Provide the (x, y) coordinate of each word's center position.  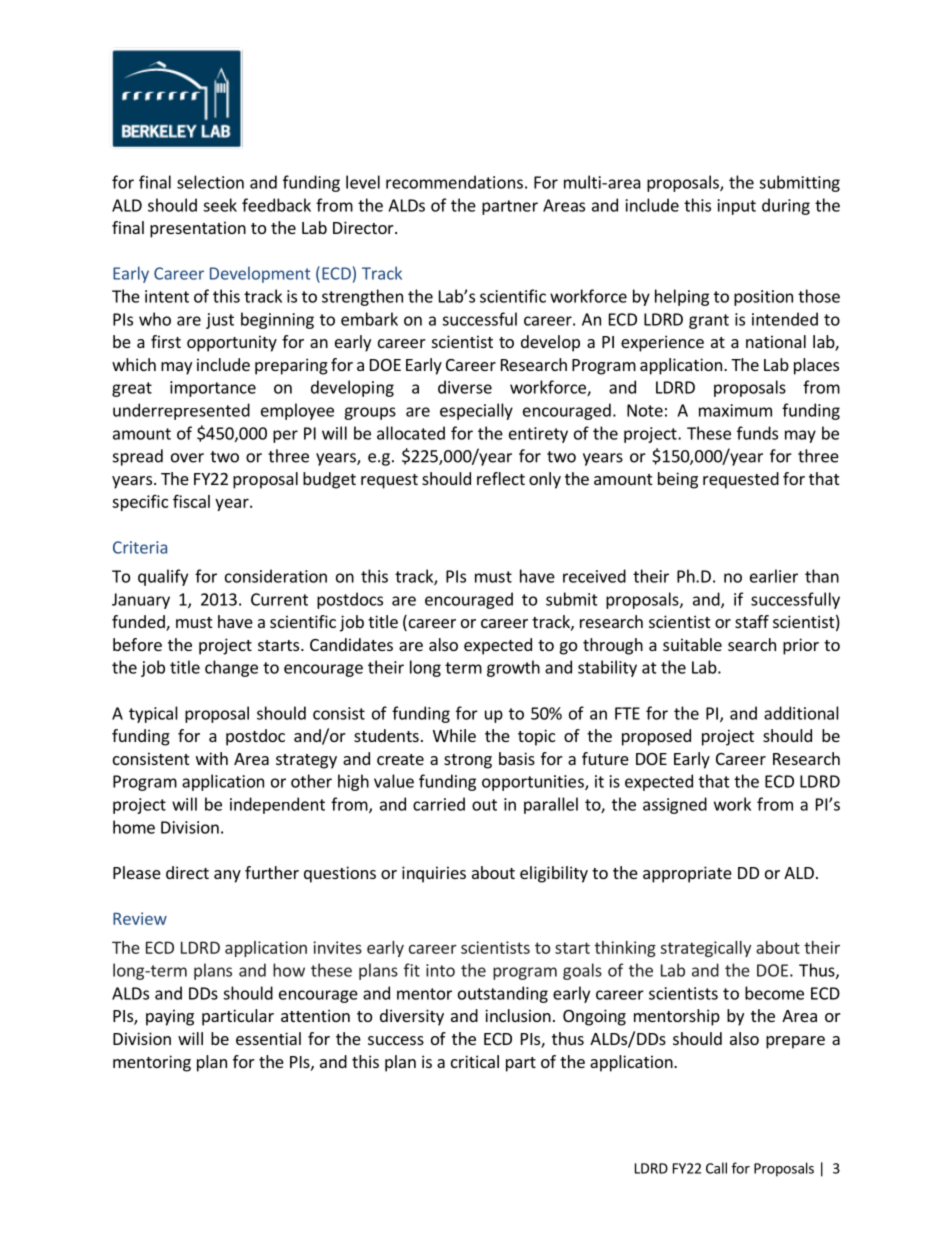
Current (279, 599)
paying (170, 1017)
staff (752, 621)
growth (513, 668)
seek (220, 205)
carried (439, 804)
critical (475, 1061)
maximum (735, 410)
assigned (675, 805)
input (737, 207)
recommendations (454, 182)
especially (476, 411)
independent (277, 805)
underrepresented (181, 411)
